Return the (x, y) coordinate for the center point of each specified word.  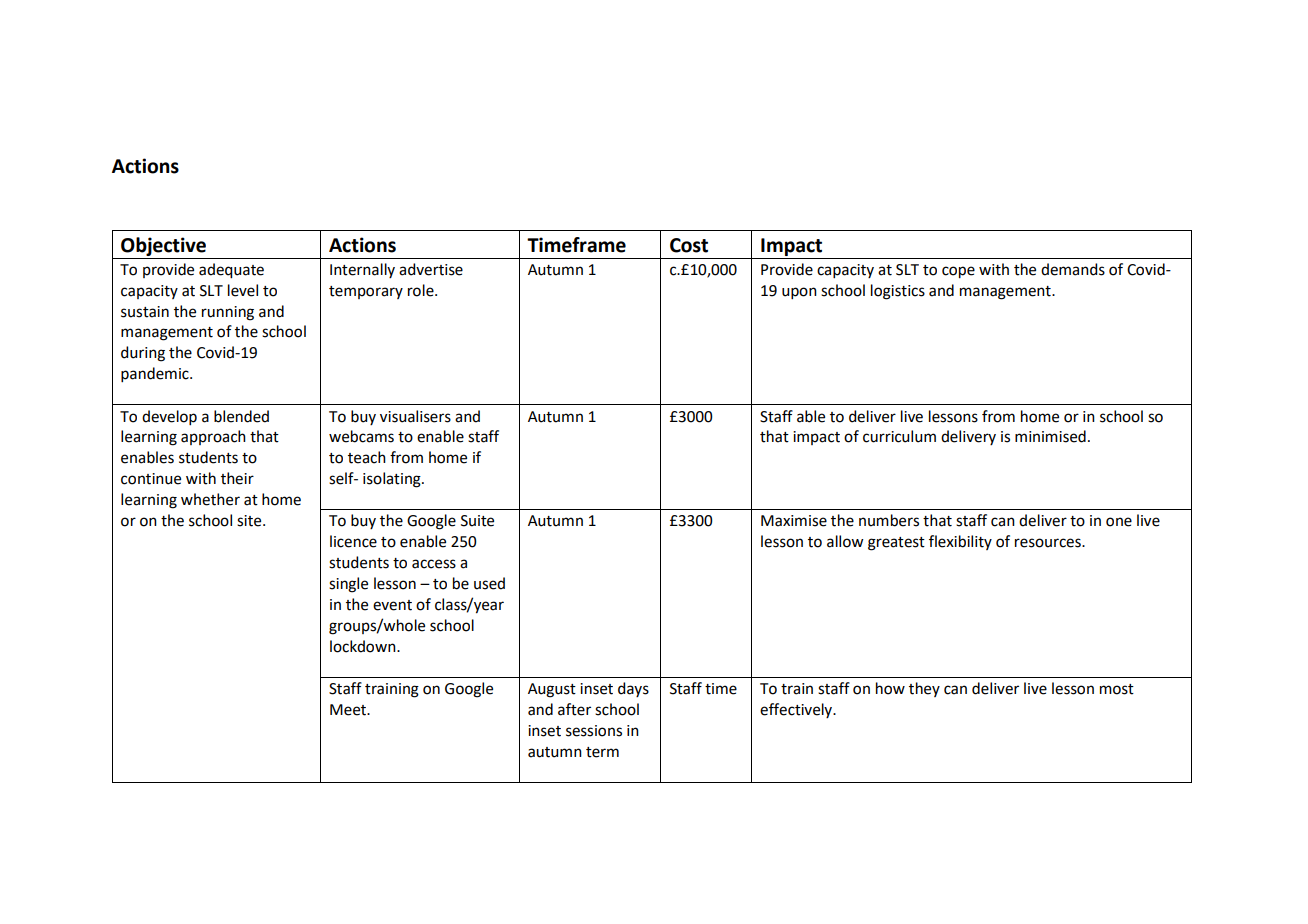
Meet (349, 710)
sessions (594, 731)
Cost (689, 245)
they (924, 689)
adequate (231, 271)
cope (958, 272)
